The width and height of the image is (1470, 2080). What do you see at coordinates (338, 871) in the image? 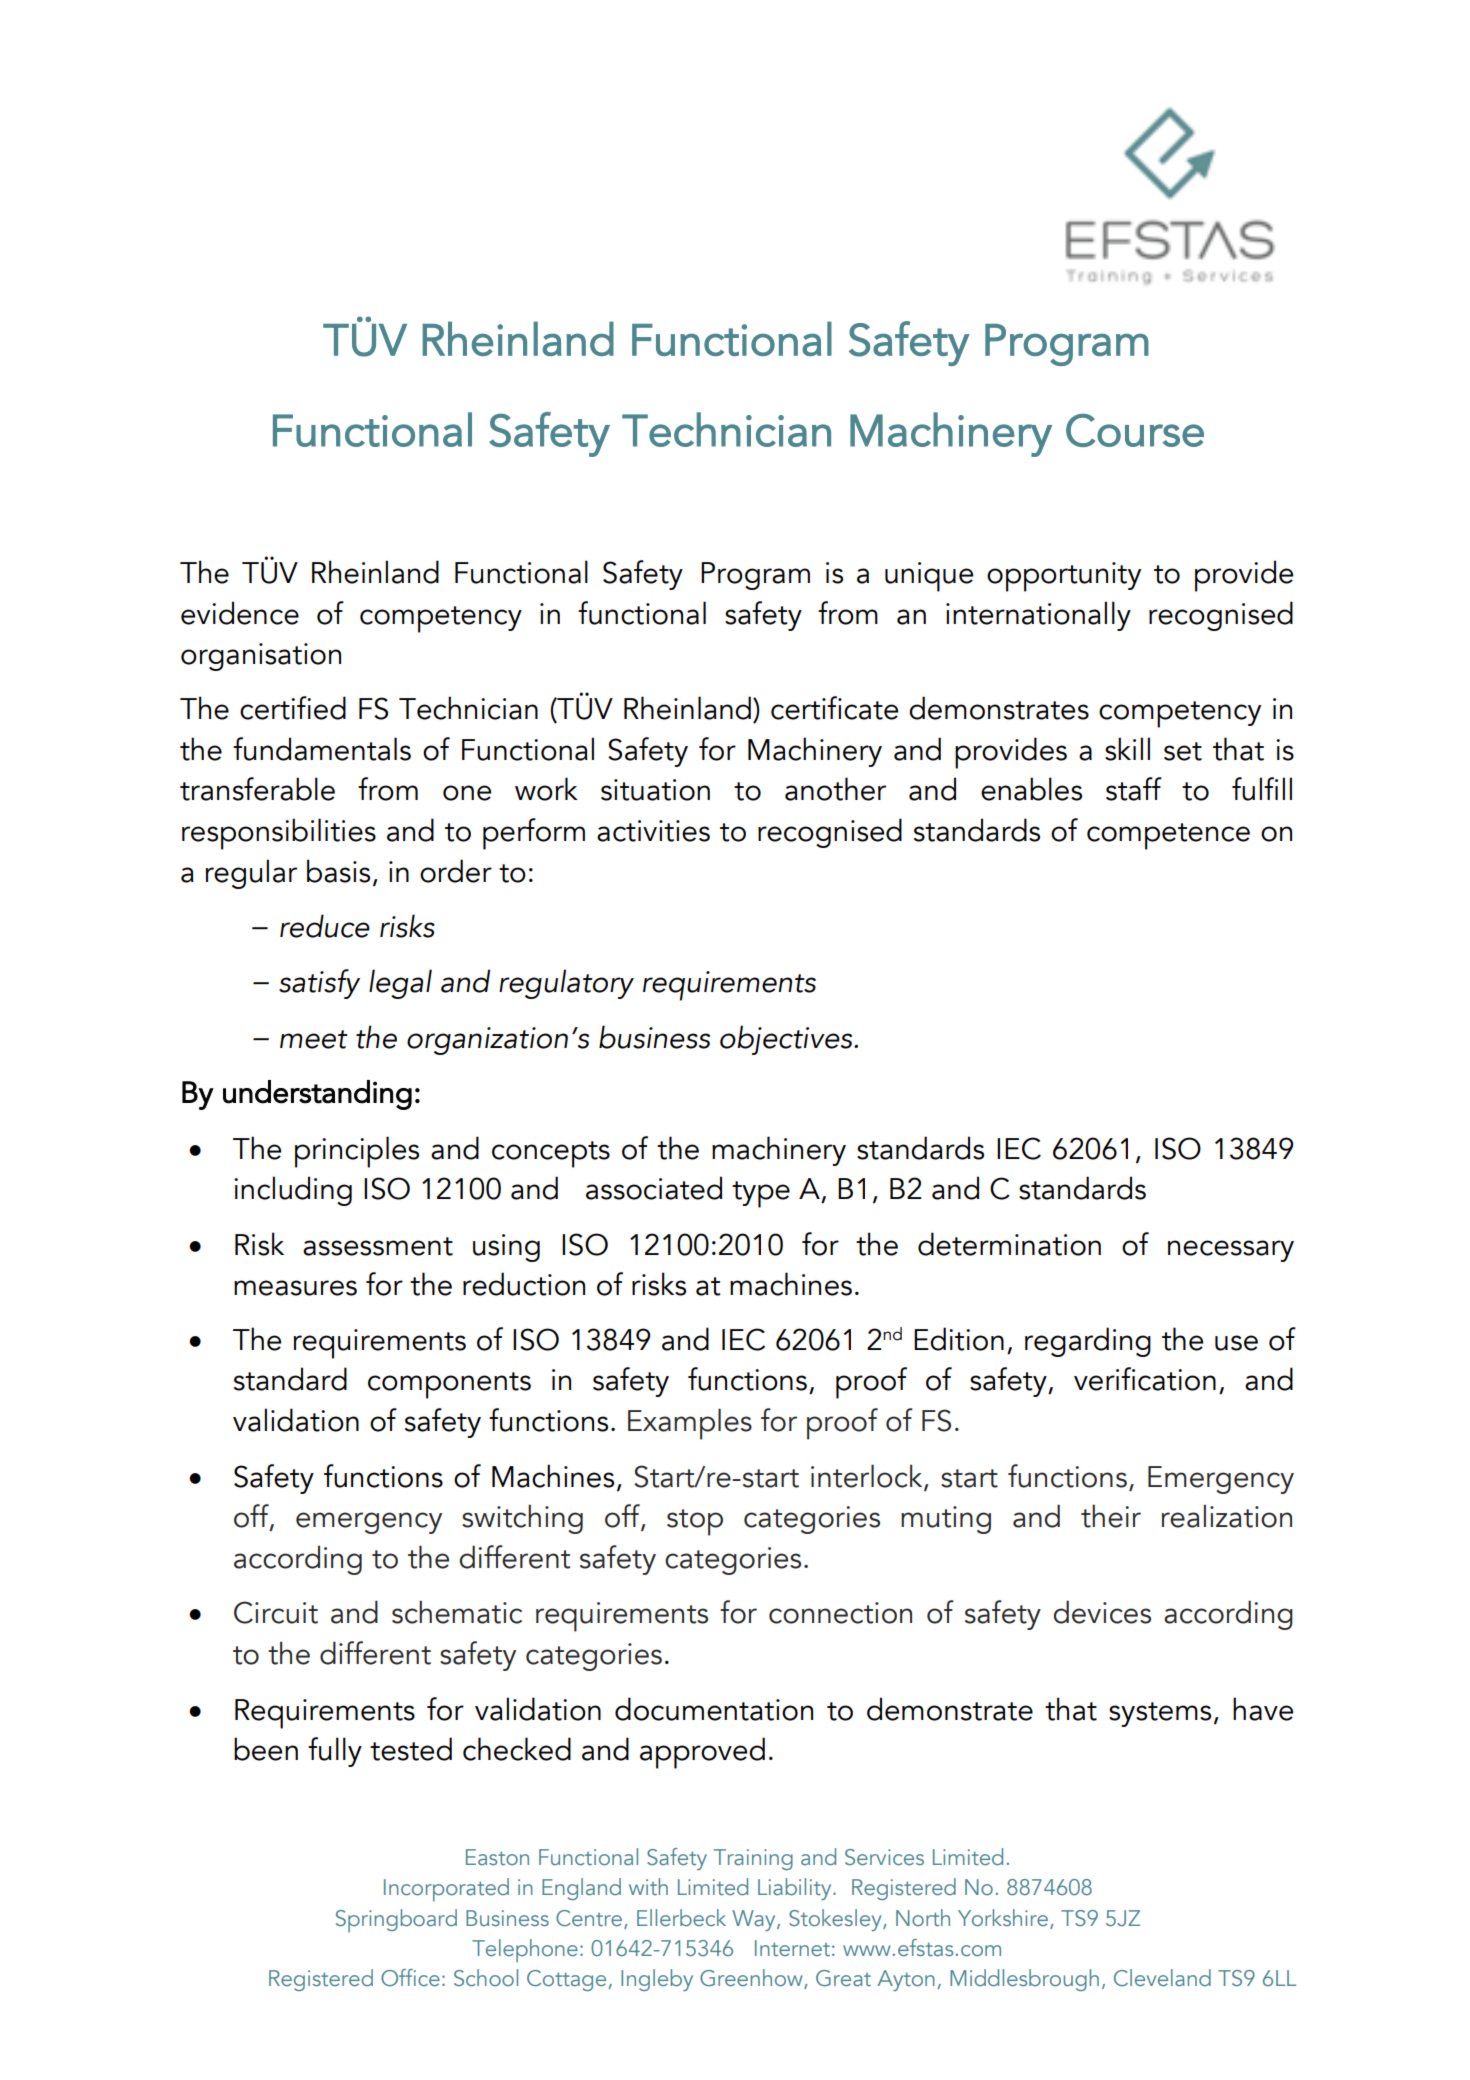
I see `basis` at bounding box center [338, 871].
